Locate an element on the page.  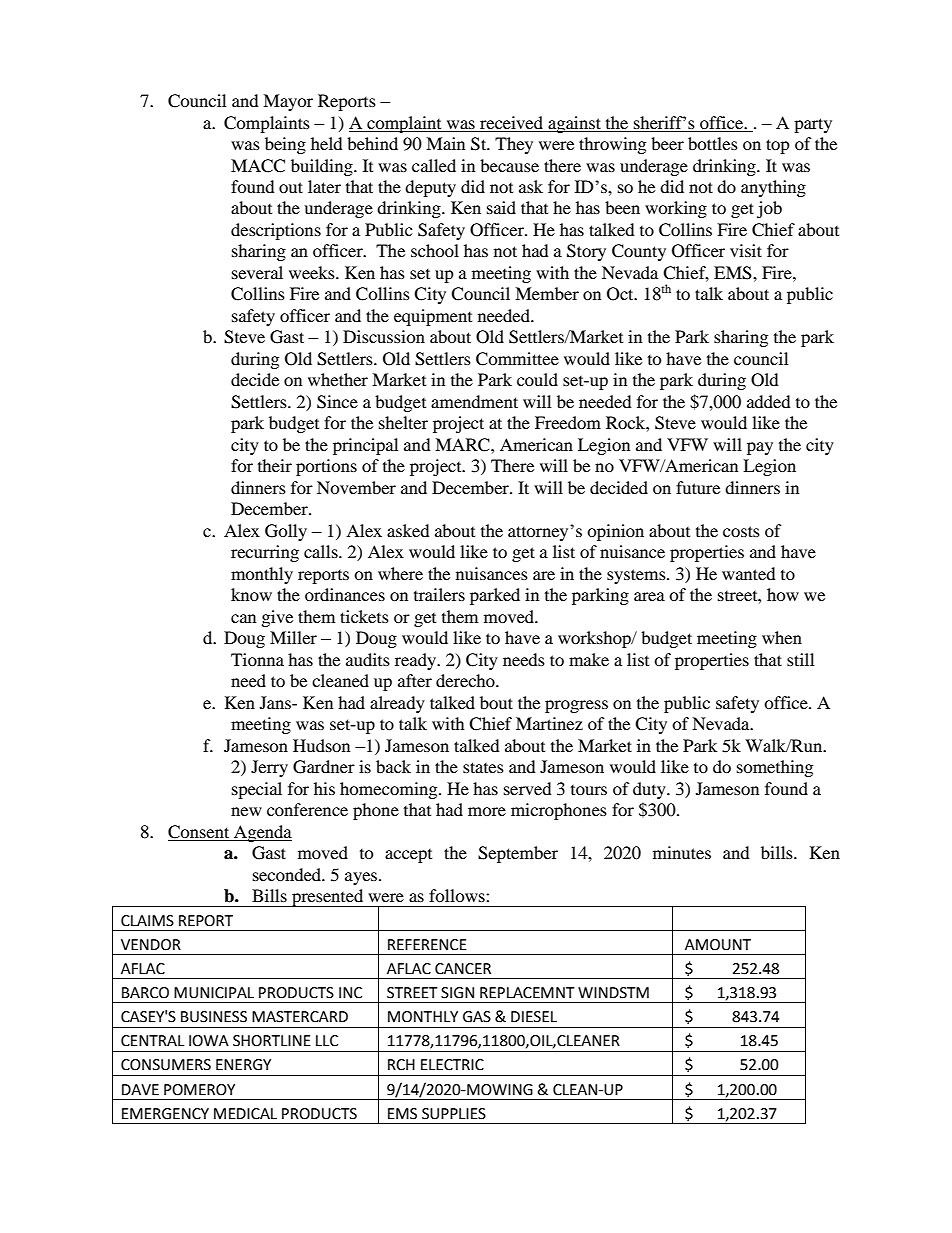
POMEROY is located at coordinates (199, 1090).
